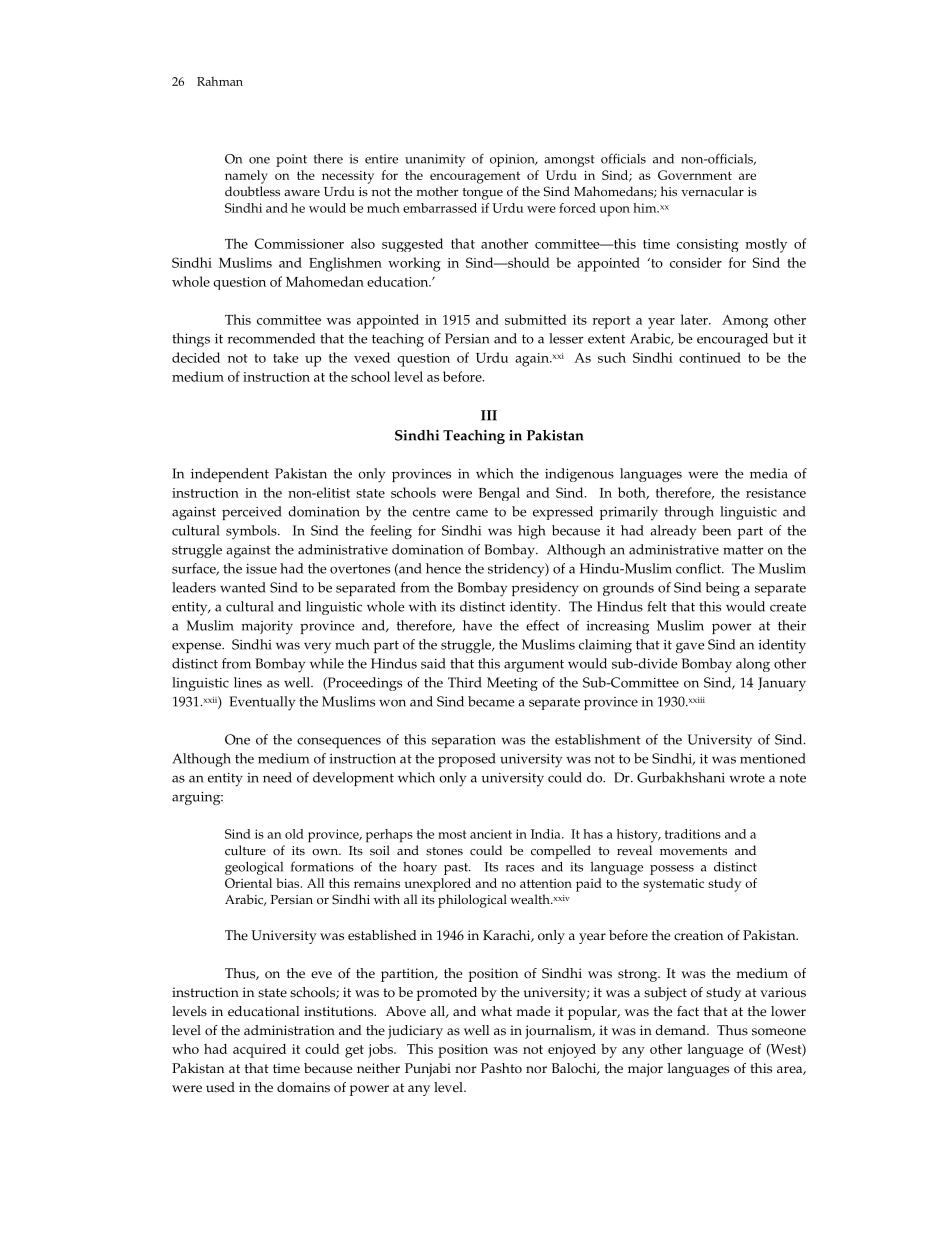 The width and height of the document is (952, 1233). Describe the element at coordinates (261, 569) in the document. I see `issue` at that location.
